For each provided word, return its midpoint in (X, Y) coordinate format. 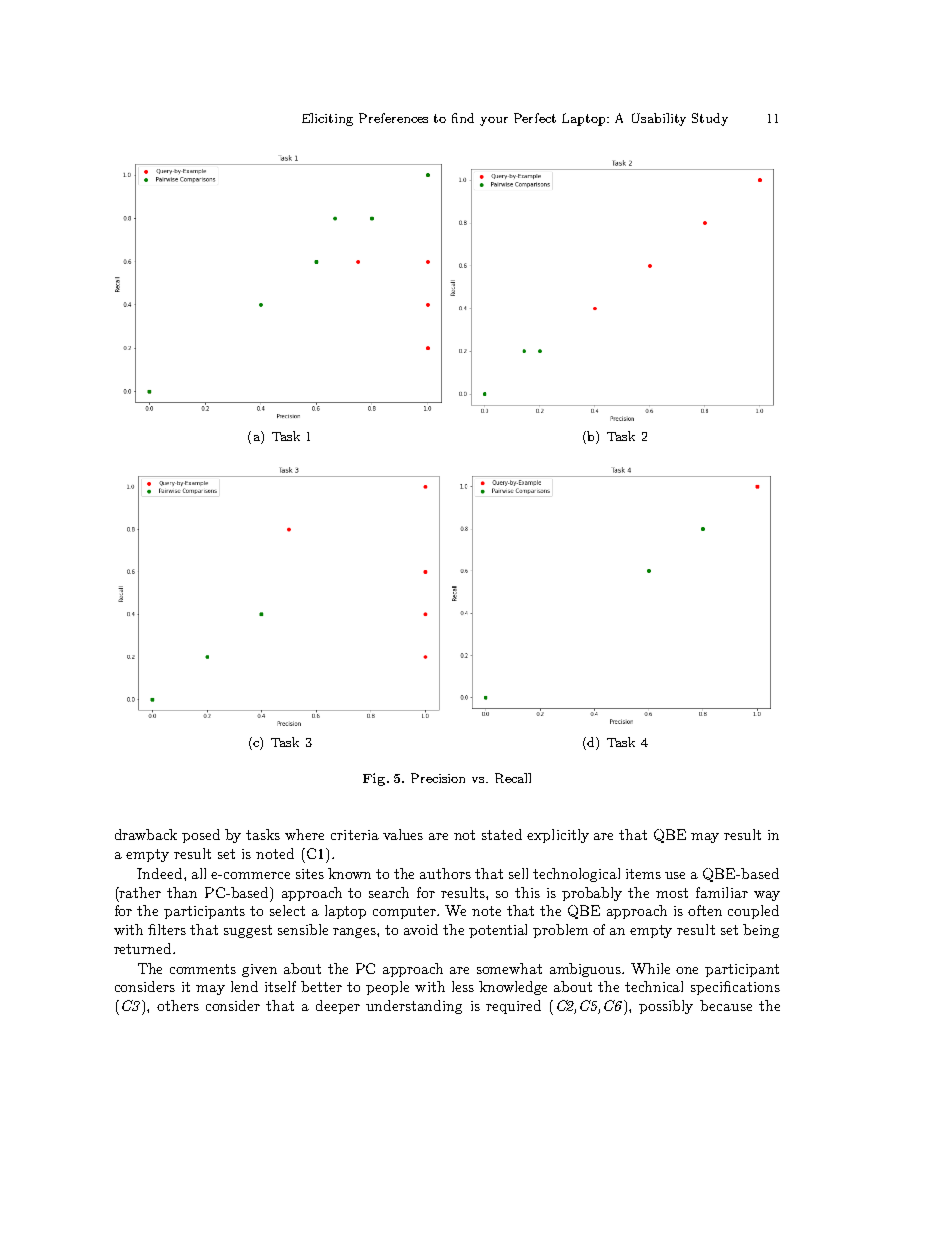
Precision (438, 778)
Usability (659, 119)
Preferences (393, 118)
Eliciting (327, 119)
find (463, 118)
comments (203, 969)
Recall (513, 778)
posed (201, 836)
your (494, 121)
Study (710, 119)
